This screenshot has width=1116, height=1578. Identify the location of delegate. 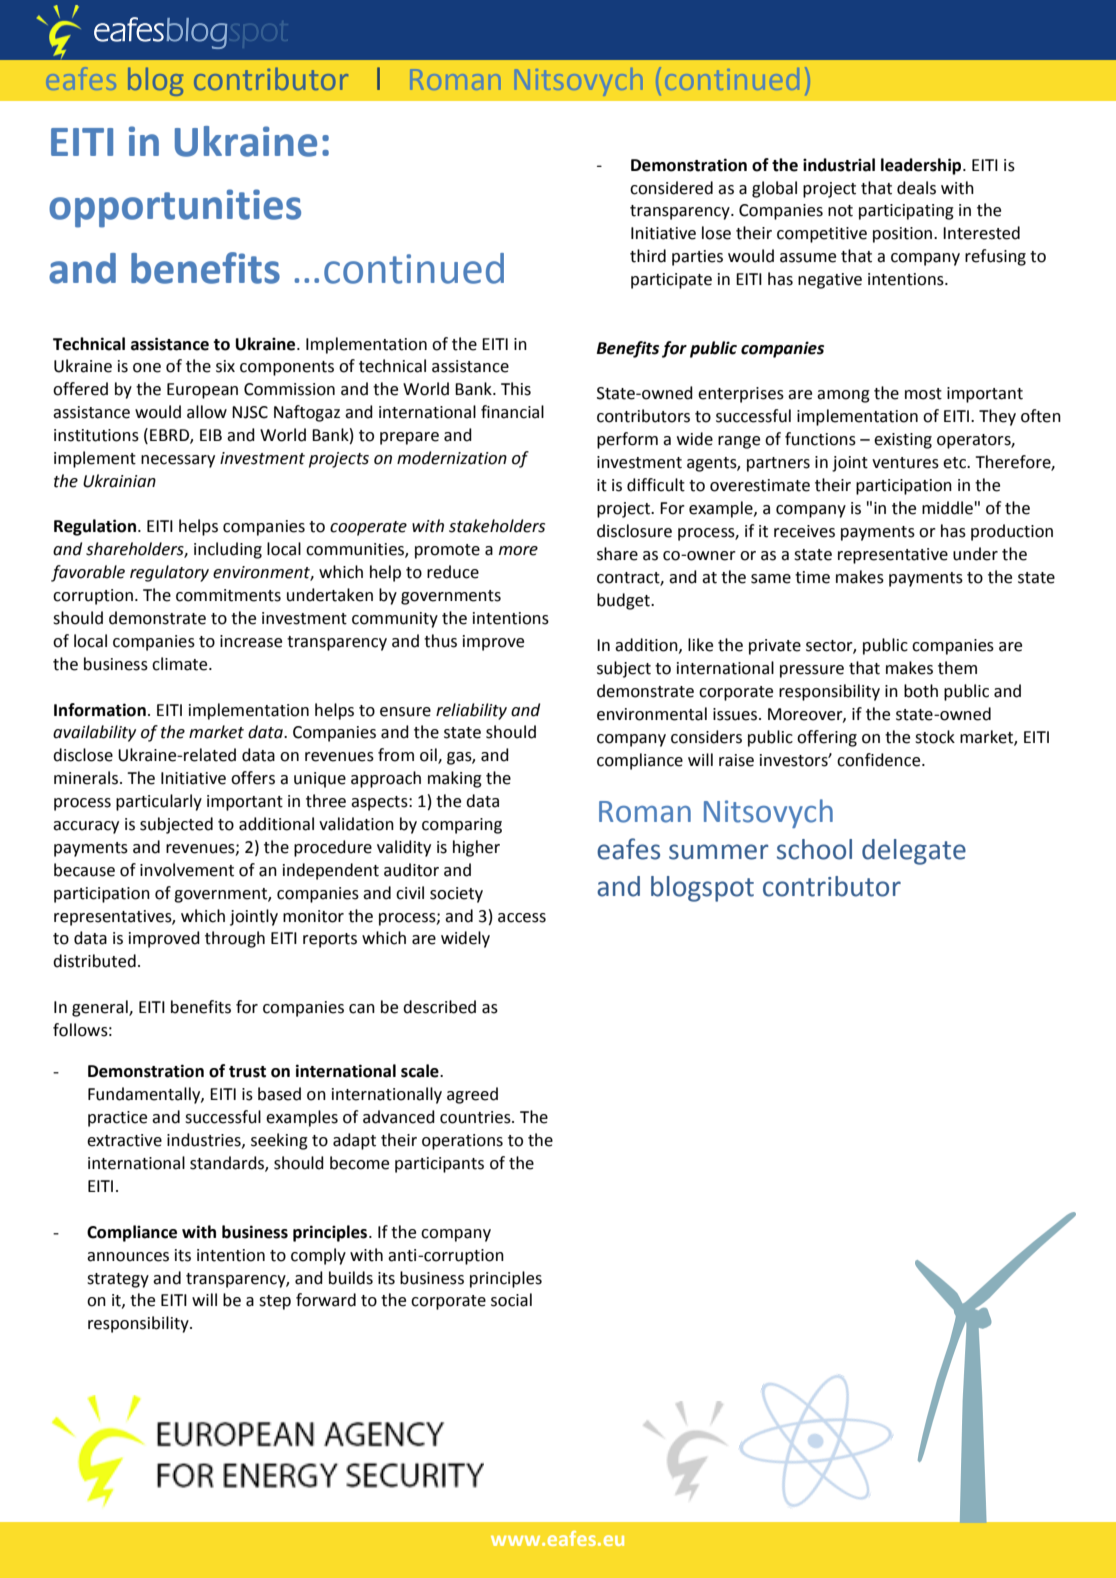
(914, 852).
